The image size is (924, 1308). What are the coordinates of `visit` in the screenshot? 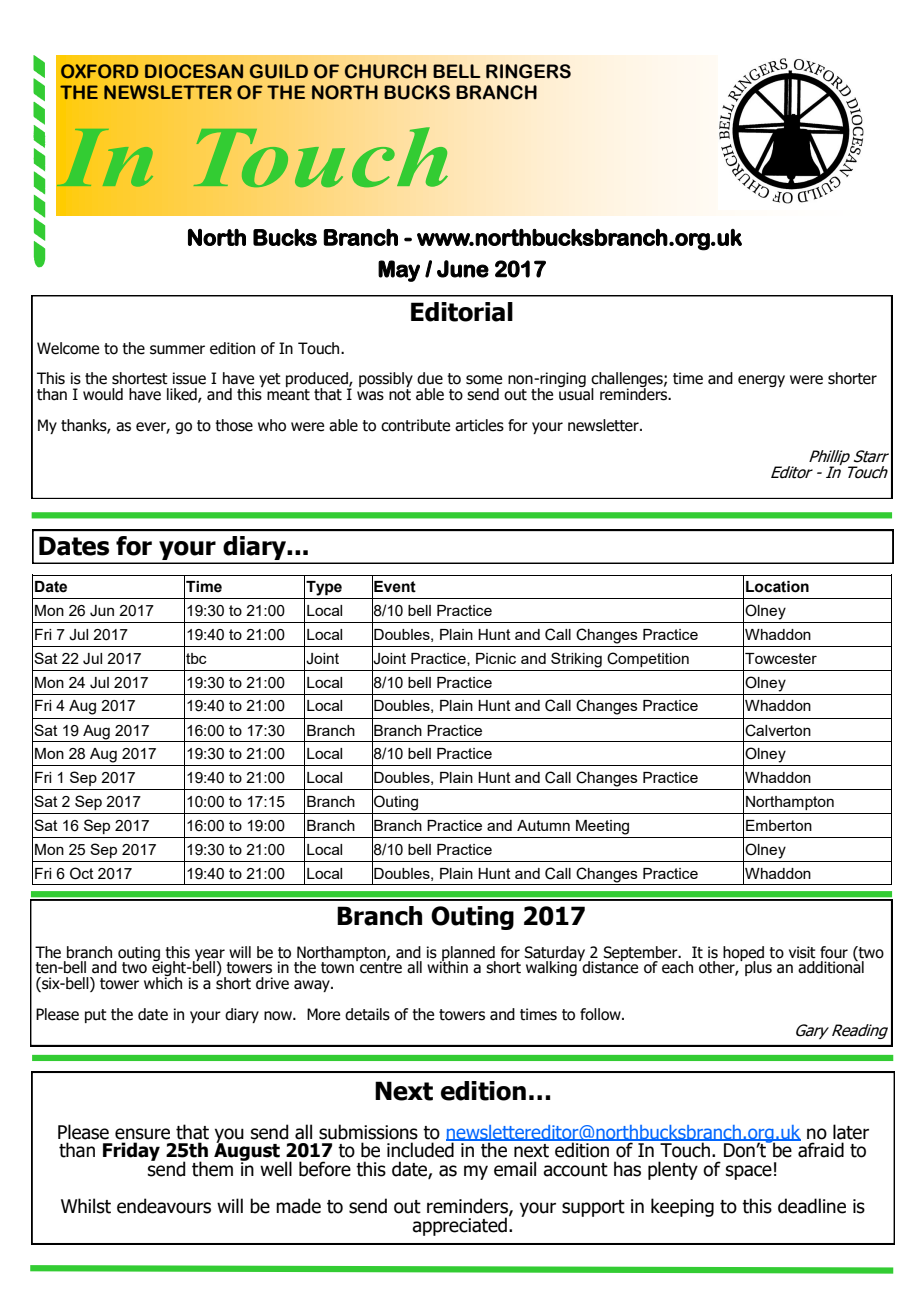 It's located at (802, 952).
